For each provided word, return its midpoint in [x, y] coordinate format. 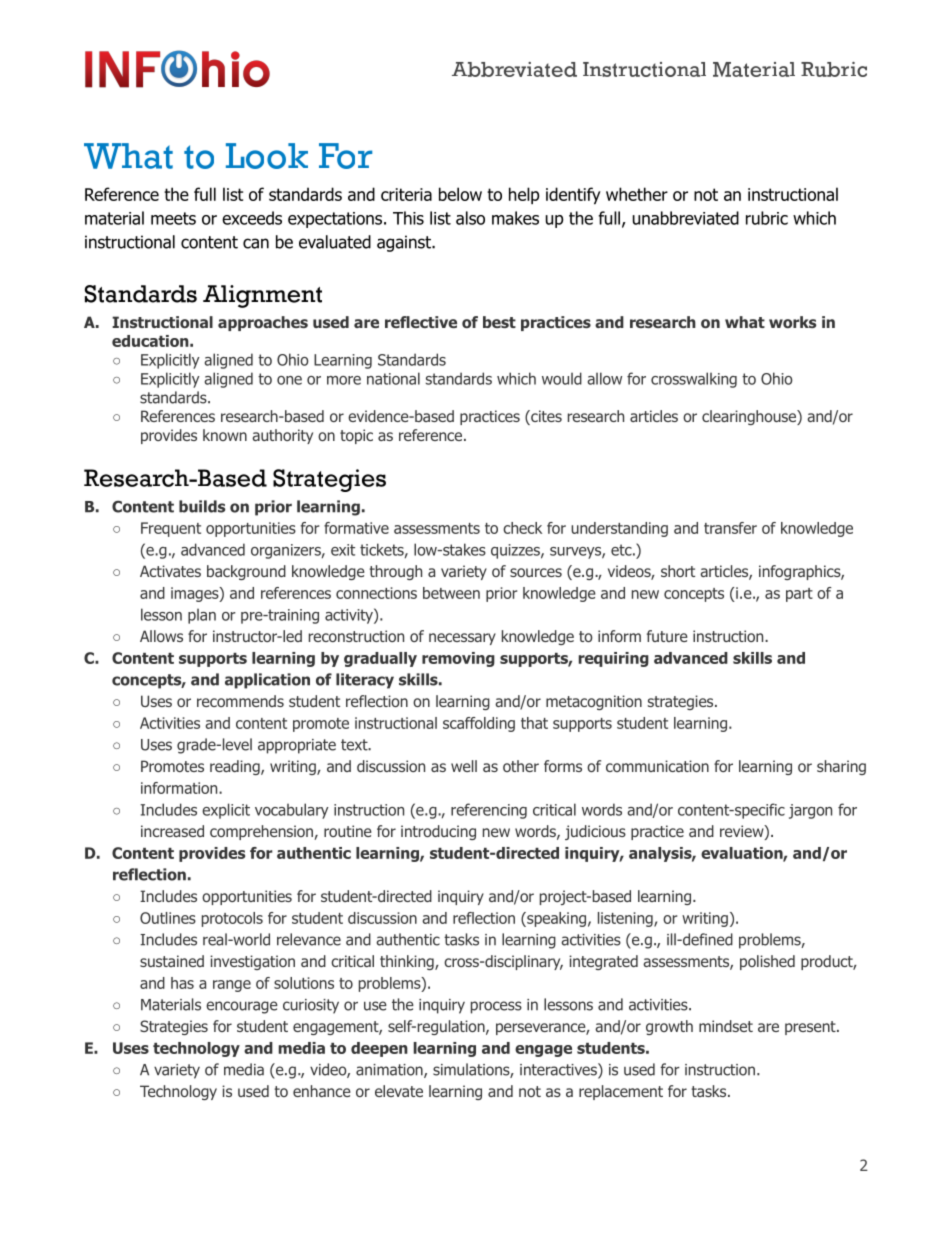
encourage [242, 1007]
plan [202, 616]
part [799, 595]
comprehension [262, 832]
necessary [462, 639]
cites [545, 417]
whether [637, 194]
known [225, 435]
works [792, 322]
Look [267, 156]
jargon [810, 811]
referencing [489, 811]
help [524, 195]
